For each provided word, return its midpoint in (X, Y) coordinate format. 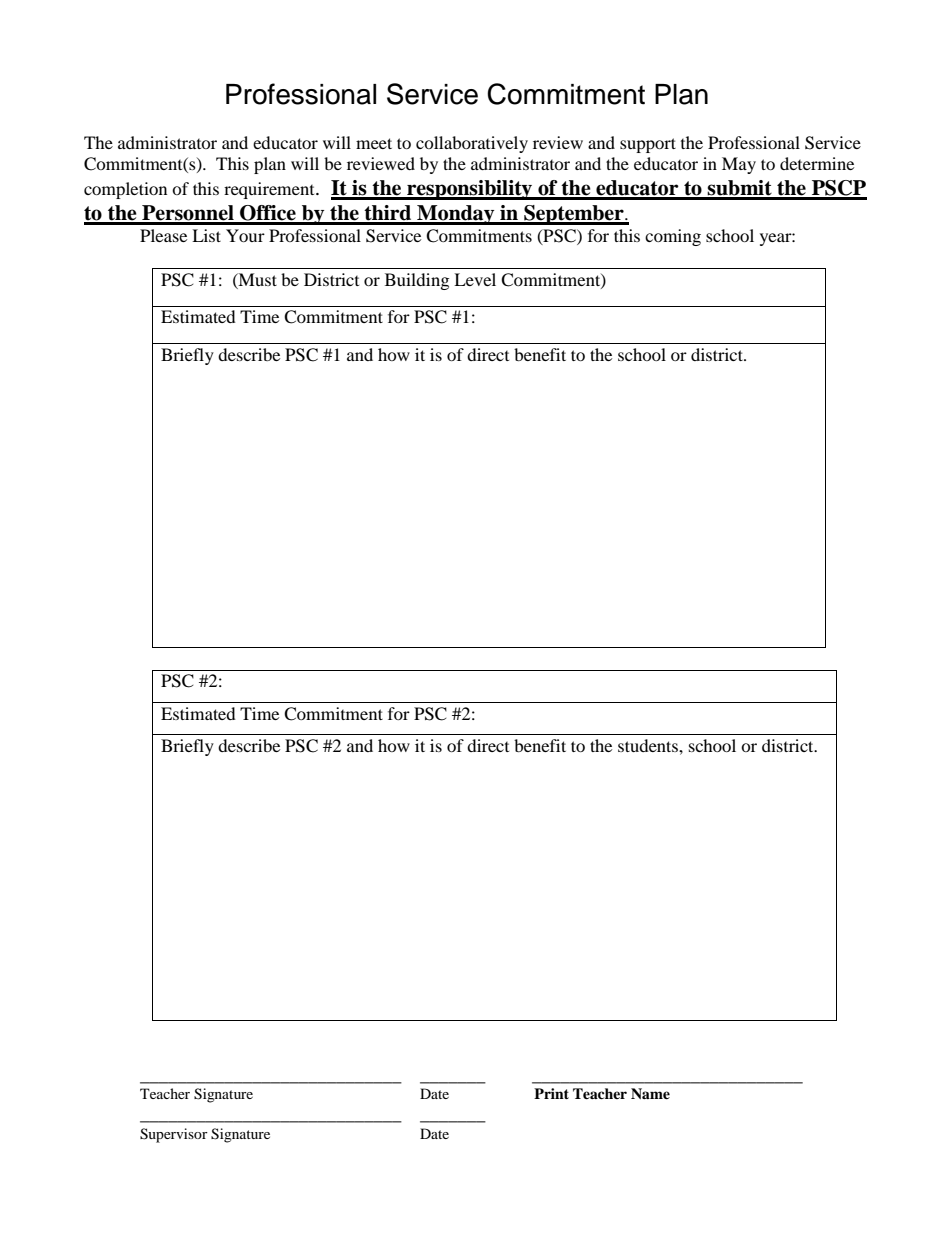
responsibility (470, 190)
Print (551, 1093)
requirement (270, 190)
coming (673, 237)
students (649, 745)
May (739, 165)
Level (475, 279)
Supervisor (174, 1135)
